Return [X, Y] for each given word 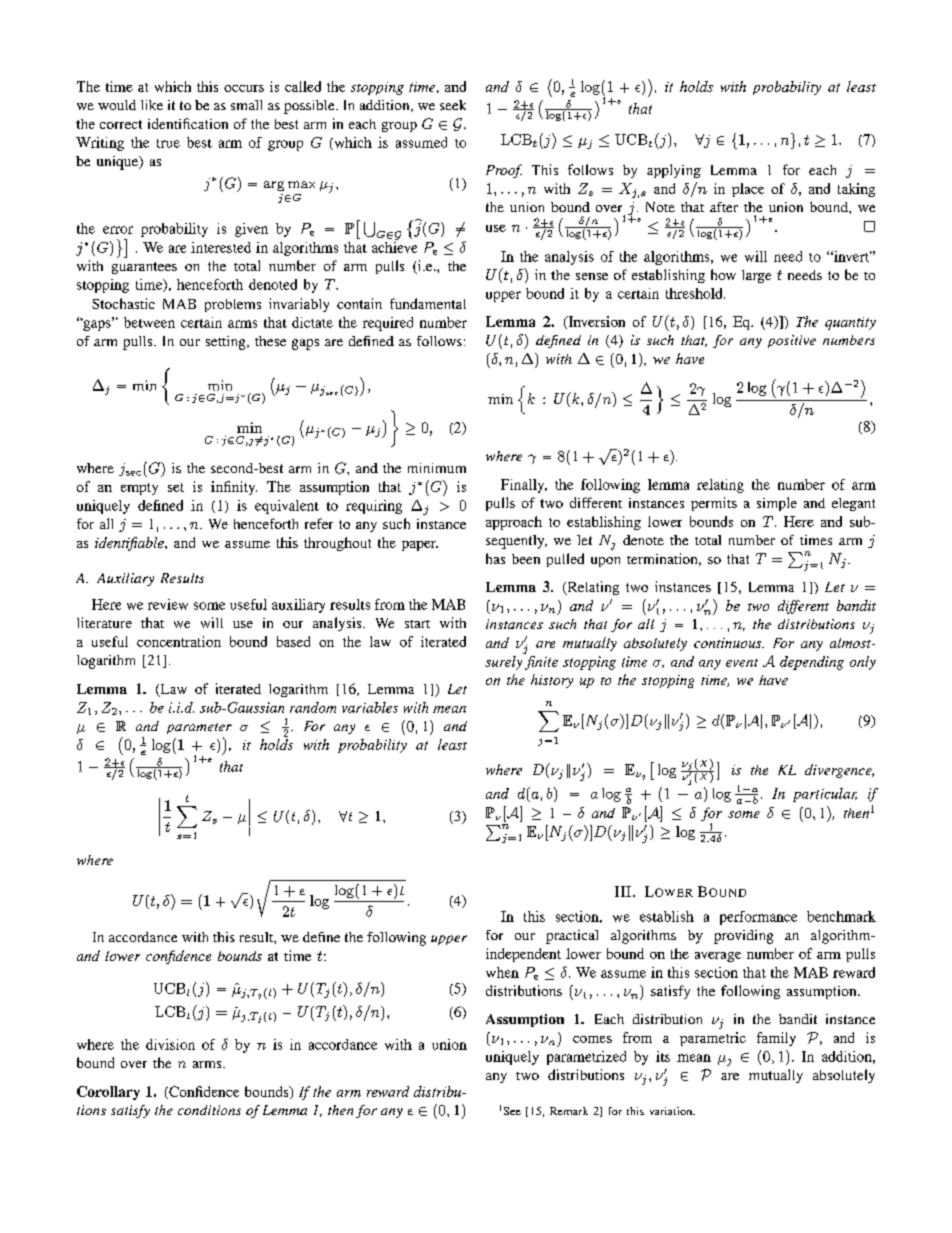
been [526, 559]
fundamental [428, 303]
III [623, 891]
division [170, 1044]
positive [792, 341]
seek [453, 105]
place [748, 190]
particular [825, 795]
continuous [729, 643]
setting [227, 343]
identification [188, 123]
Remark [569, 1111]
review [168, 604]
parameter [199, 728]
